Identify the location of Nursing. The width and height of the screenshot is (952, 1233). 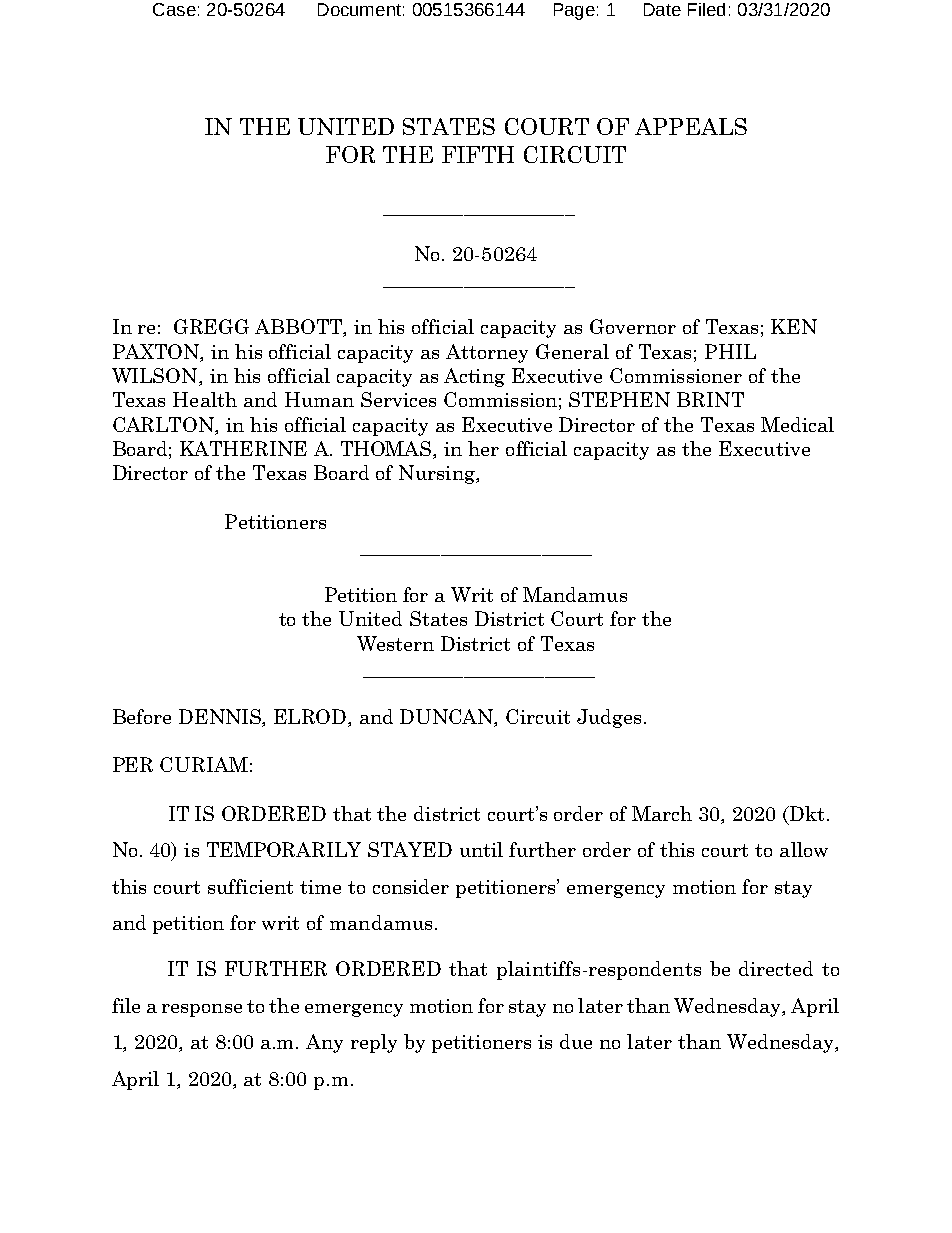
(438, 474).
